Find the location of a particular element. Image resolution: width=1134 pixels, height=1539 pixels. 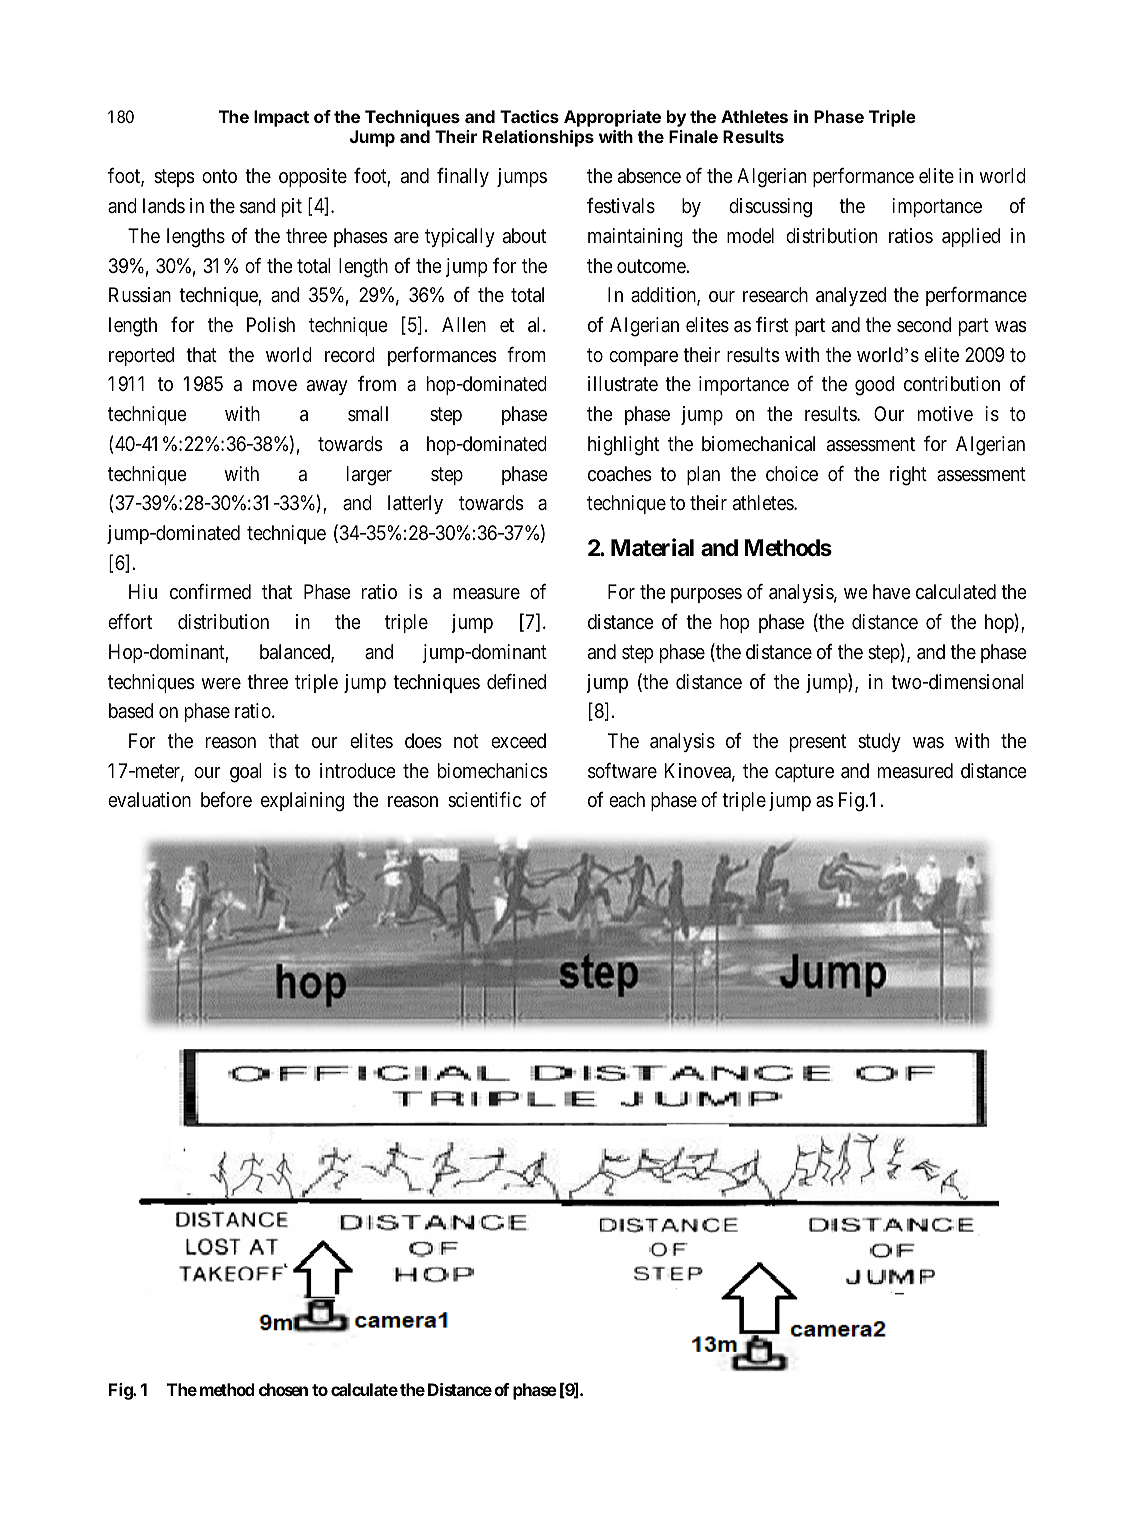

capture is located at coordinates (804, 773).
